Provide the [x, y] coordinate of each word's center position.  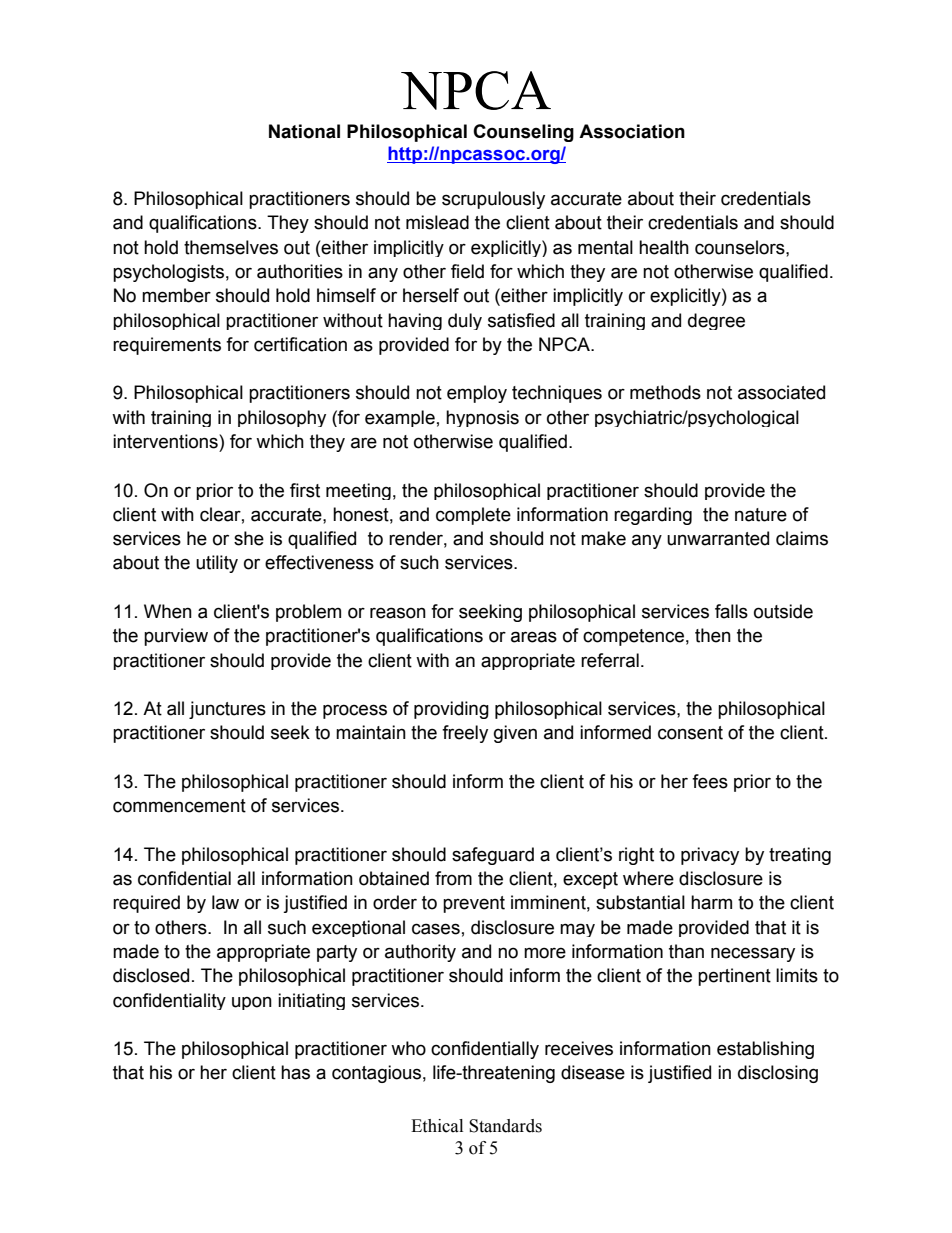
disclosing [778, 1074]
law [225, 902]
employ [477, 394]
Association [632, 131]
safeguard [493, 856]
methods [665, 392]
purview [176, 637]
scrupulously [493, 200]
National [304, 131]
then [713, 635]
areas [534, 637]
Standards [505, 1126]
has [295, 1072]
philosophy [282, 418]
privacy [710, 856]
